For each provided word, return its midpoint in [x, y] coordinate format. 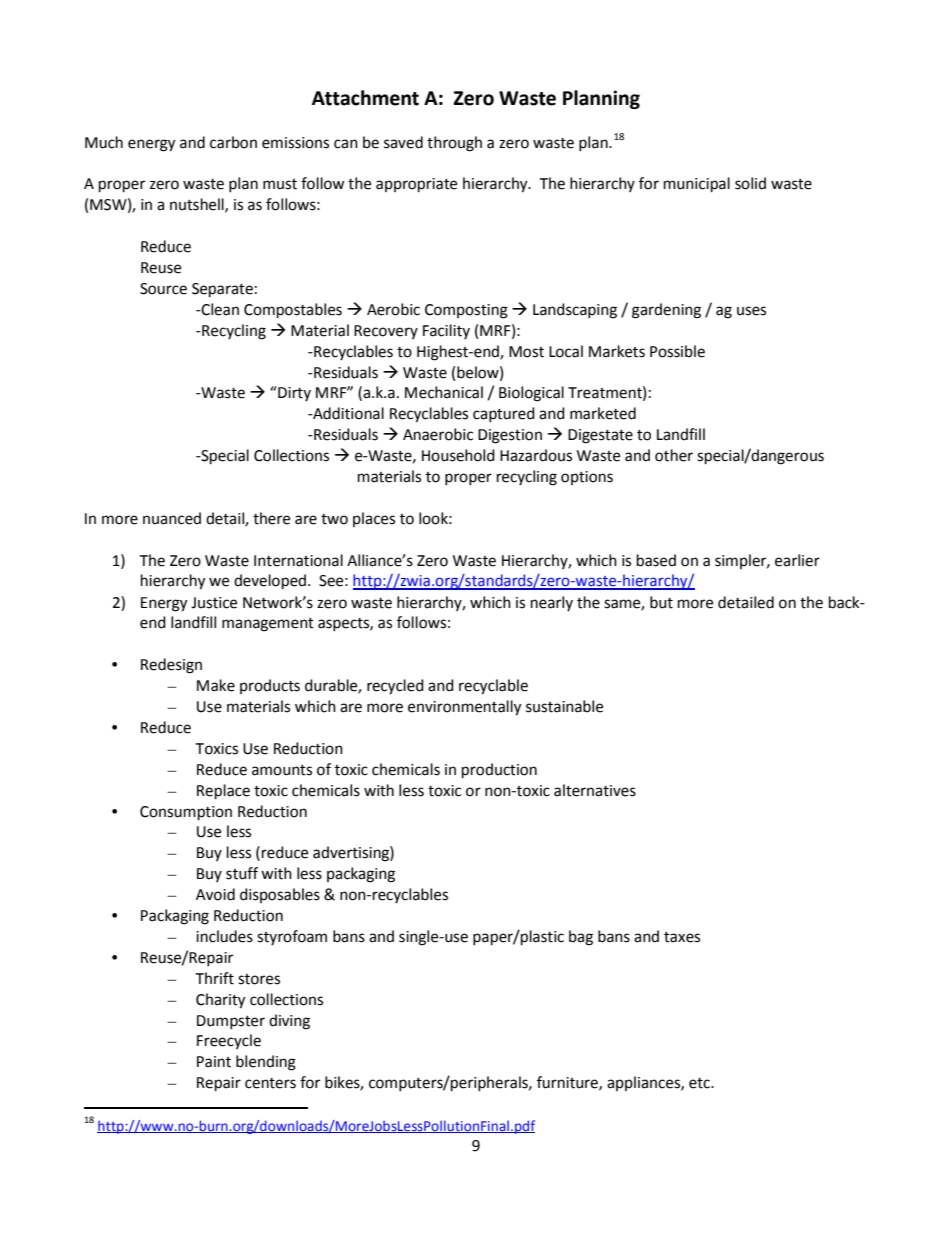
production [499, 771]
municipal [697, 185]
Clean [219, 309]
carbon [233, 142]
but [661, 602]
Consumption [186, 813]
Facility [446, 331]
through [454, 144]
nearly [552, 603]
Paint [214, 1062]
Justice [214, 603]
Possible [677, 351]
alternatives [595, 790]
